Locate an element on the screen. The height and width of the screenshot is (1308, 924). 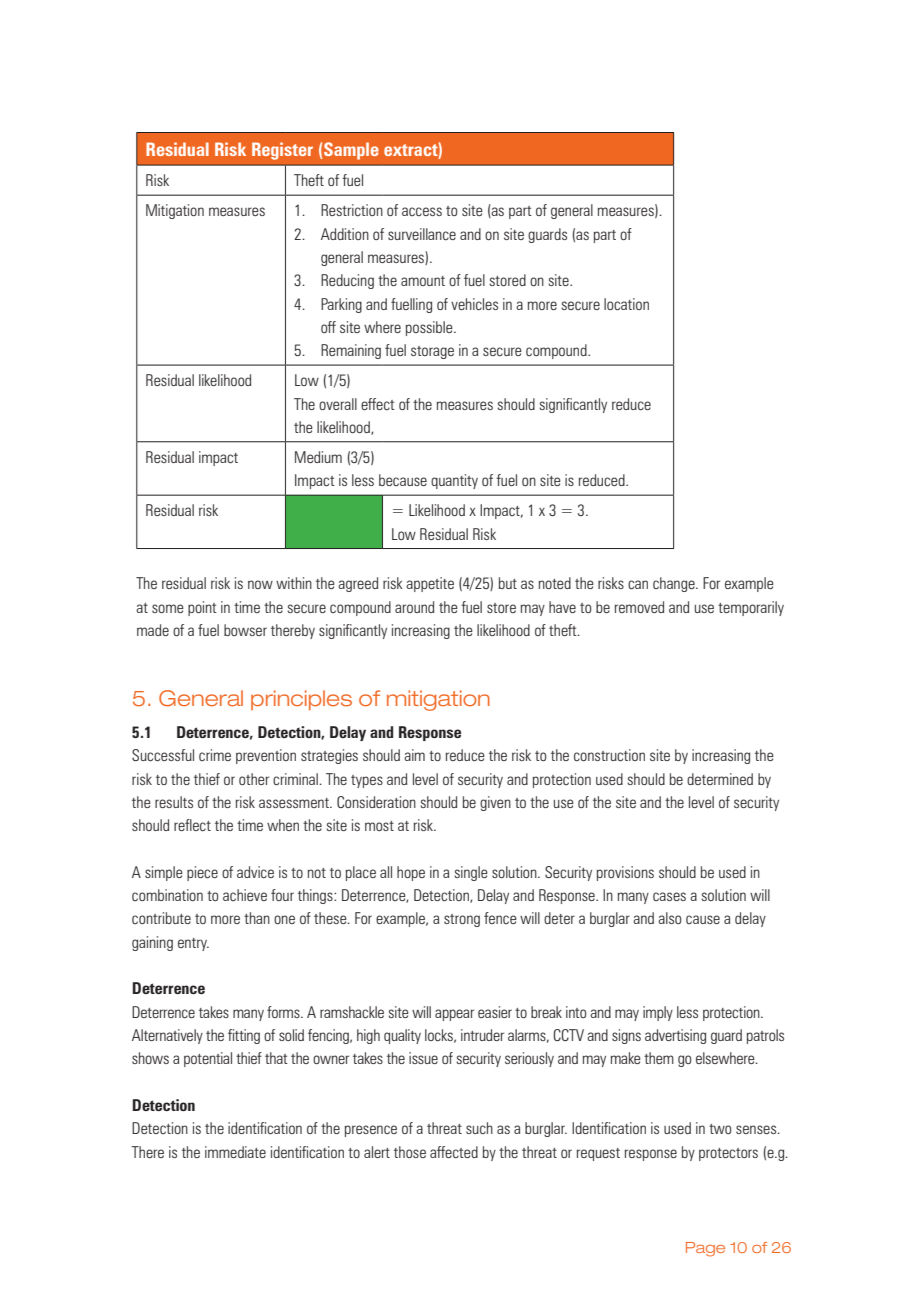
Register is located at coordinates (282, 151).
